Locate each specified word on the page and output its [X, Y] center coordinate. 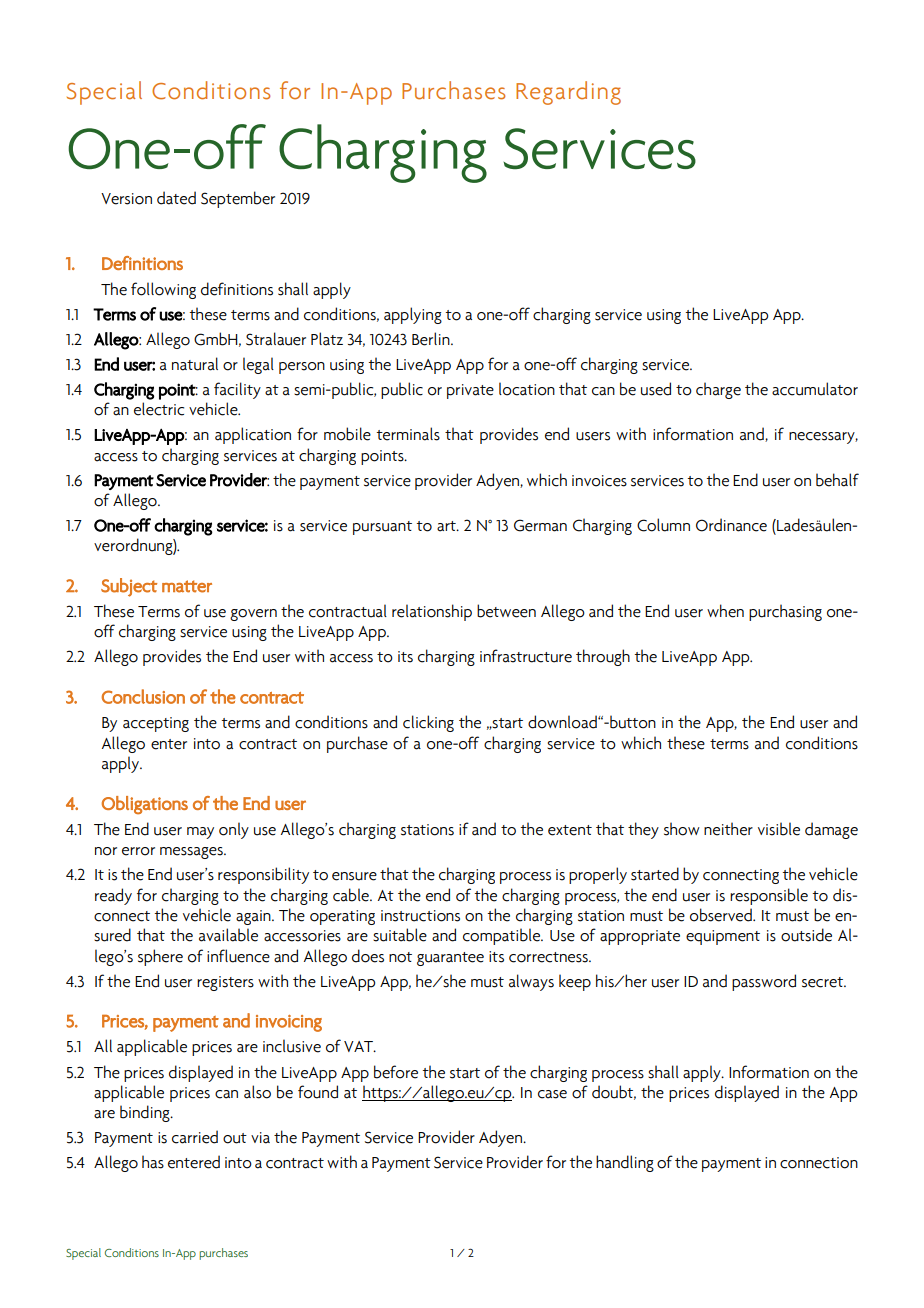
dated [176, 198]
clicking [428, 723]
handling [625, 1163]
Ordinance [731, 525]
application [253, 435]
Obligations [145, 805]
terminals [408, 434]
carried [195, 1137]
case [552, 1094]
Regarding [568, 93]
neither [728, 829]
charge [718, 390]
